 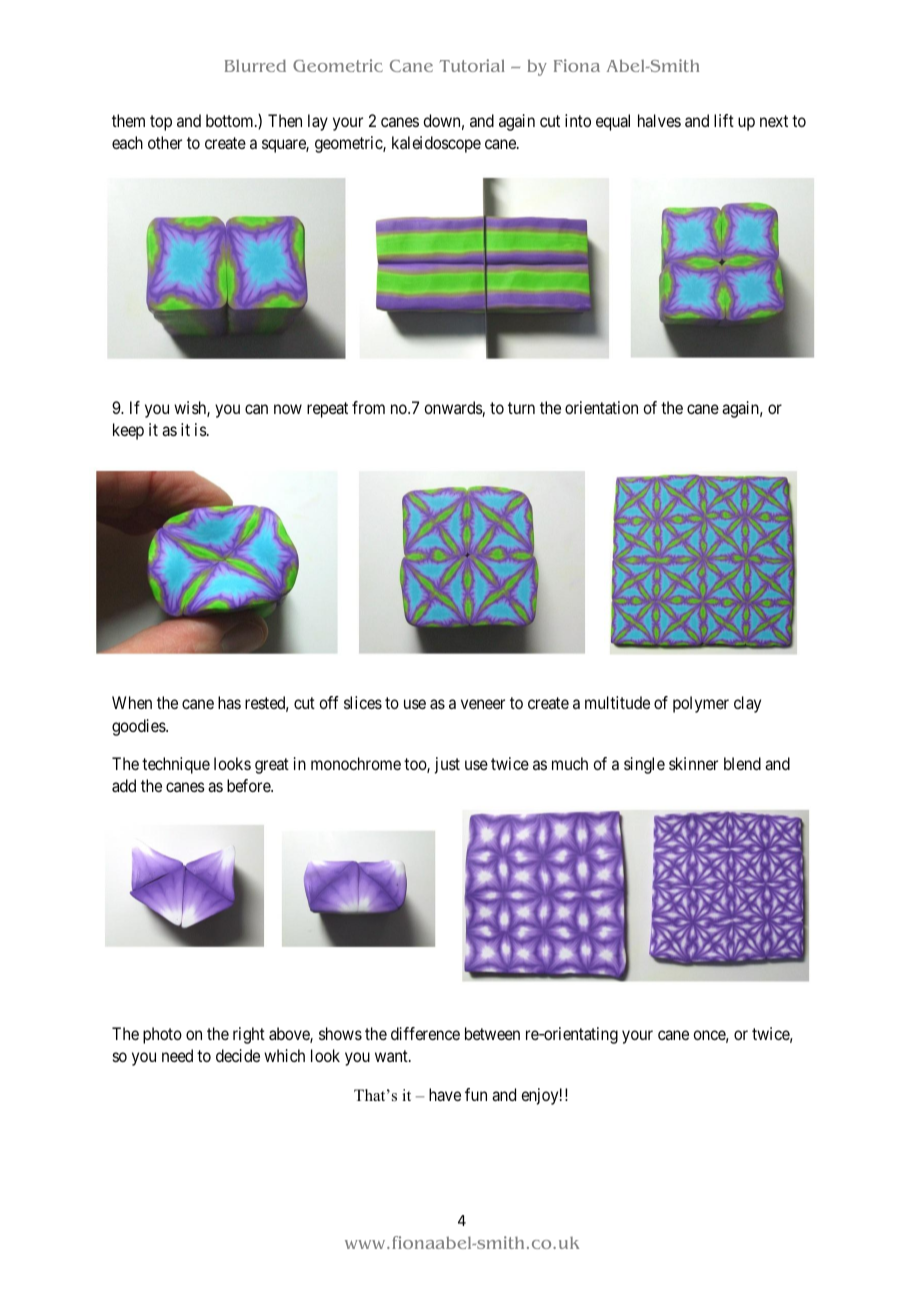 I want to click on orientation, so click(x=601, y=407).
